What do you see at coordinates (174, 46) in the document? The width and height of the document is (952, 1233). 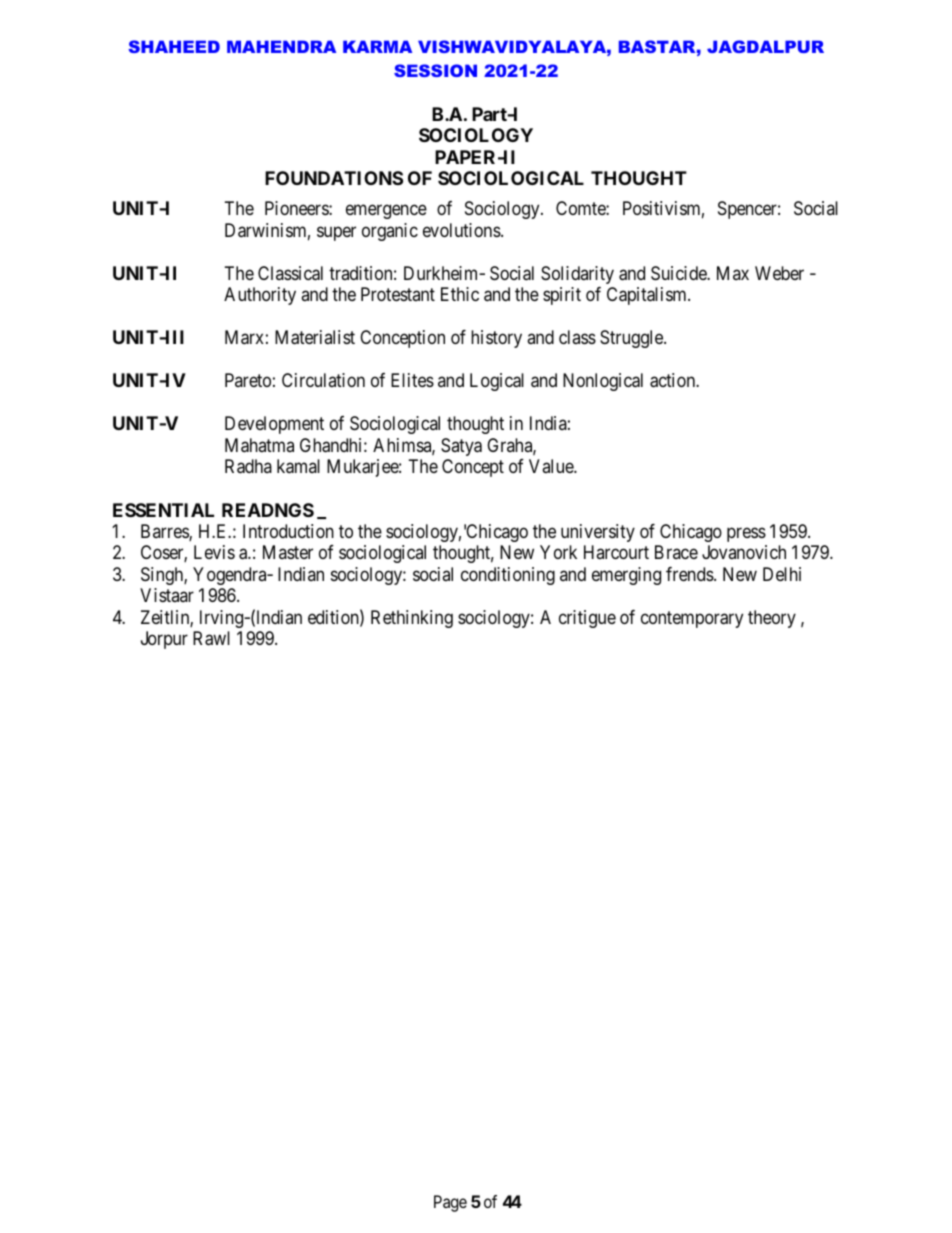 I see `SHAHEED` at bounding box center [174, 46].
